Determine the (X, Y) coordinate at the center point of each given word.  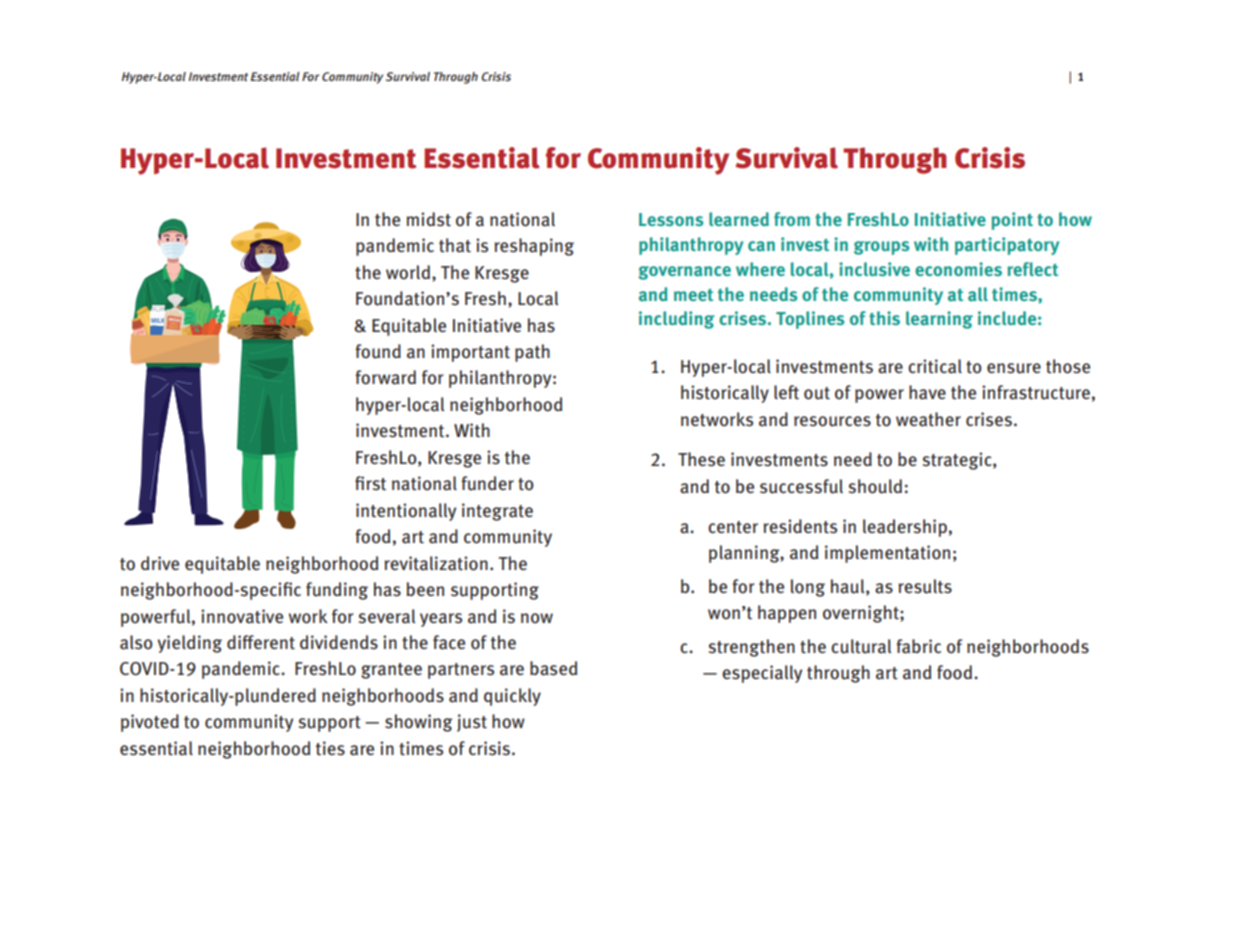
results (925, 586)
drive (160, 563)
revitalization (436, 563)
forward (385, 377)
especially (762, 674)
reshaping (534, 247)
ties (330, 748)
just (472, 723)
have (927, 392)
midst (428, 219)
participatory (1007, 246)
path (532, 353)
